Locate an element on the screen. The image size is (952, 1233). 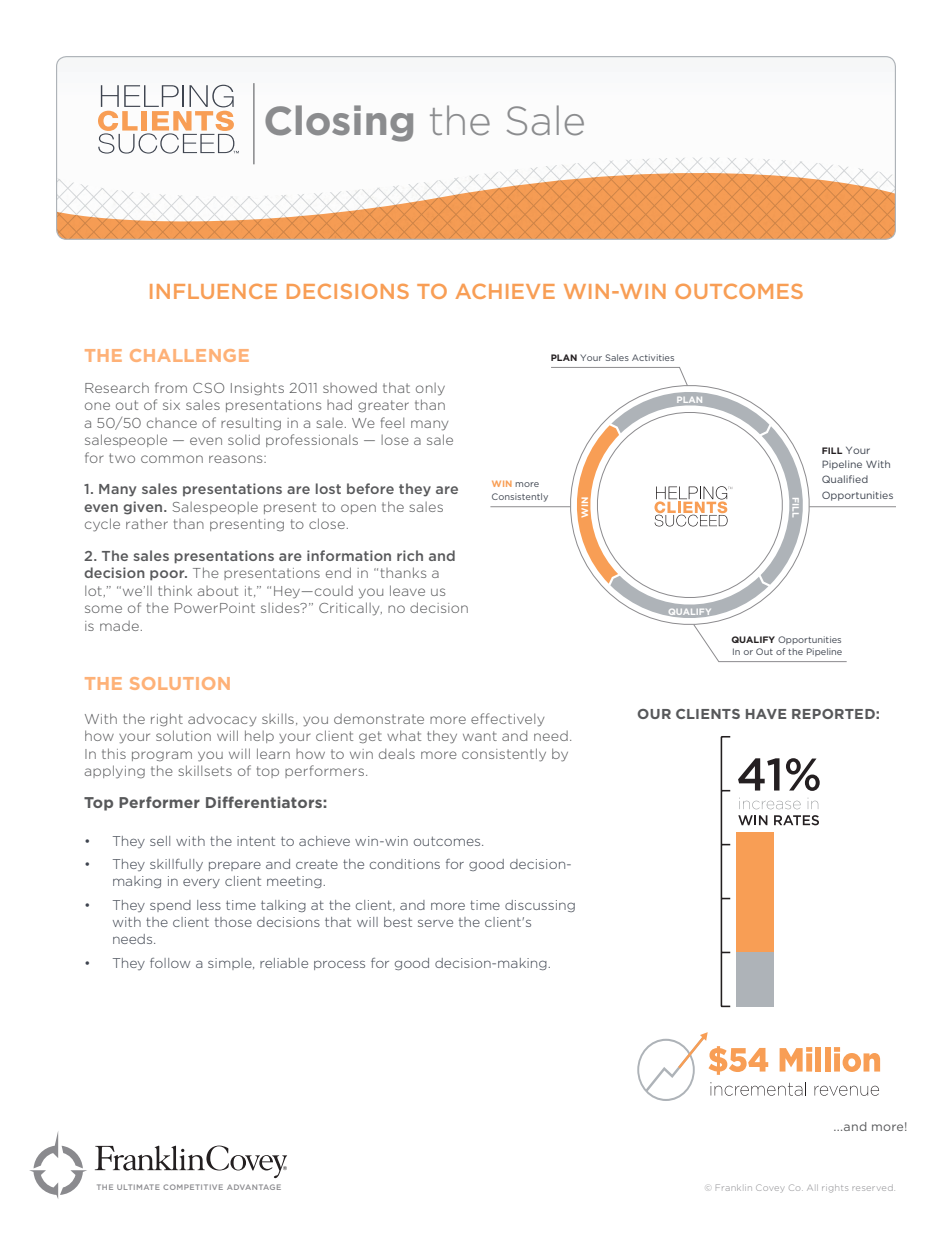
sell is located at coordinates (160, 841).
